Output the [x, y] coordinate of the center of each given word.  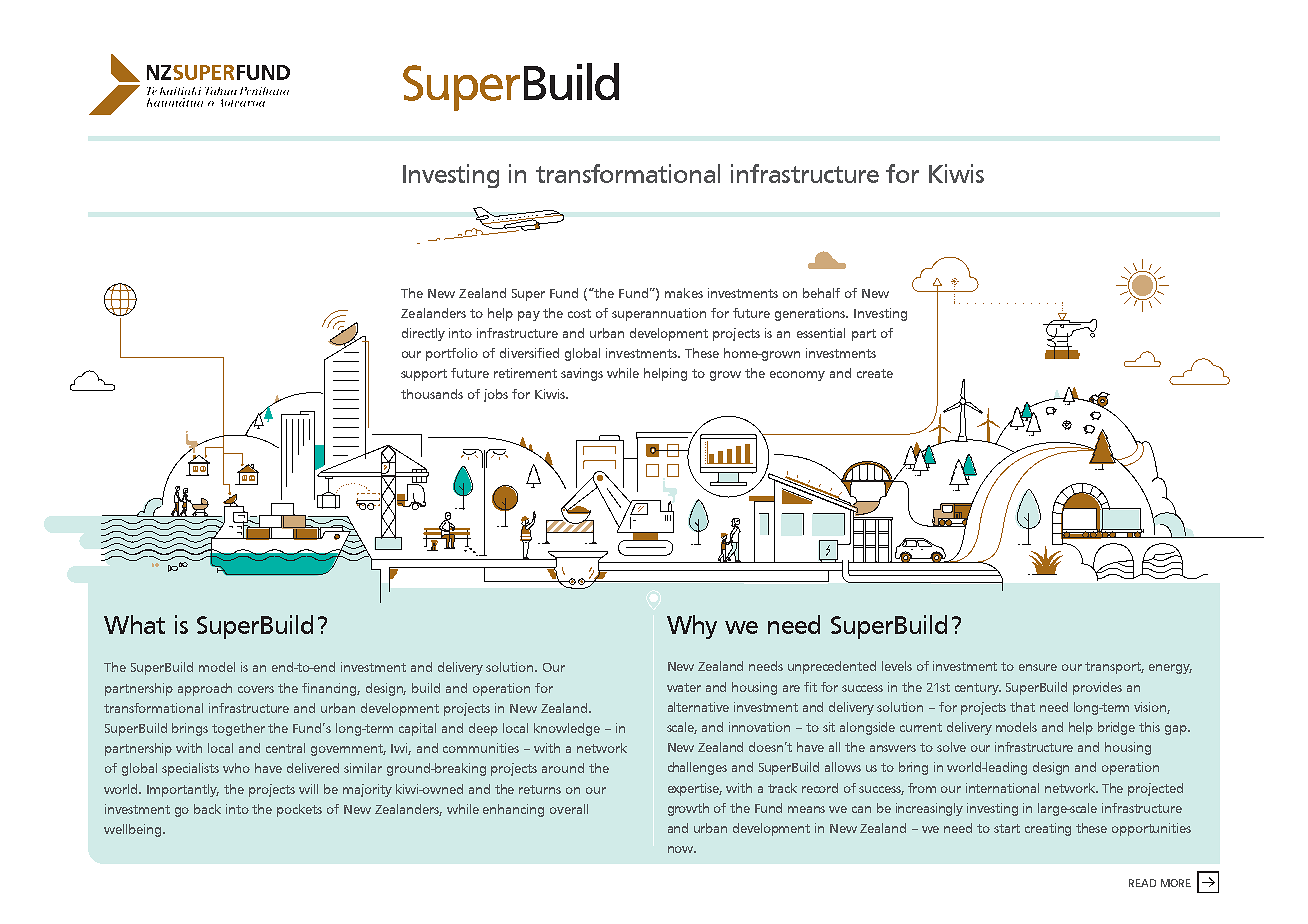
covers [256, 689]
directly [423, 334]
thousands [432, 394]
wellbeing [134, 830]
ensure [1038, 667]
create [875, 373]
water [684, 687]
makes [684, 293]
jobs [496, 395]
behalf [821, 293]
